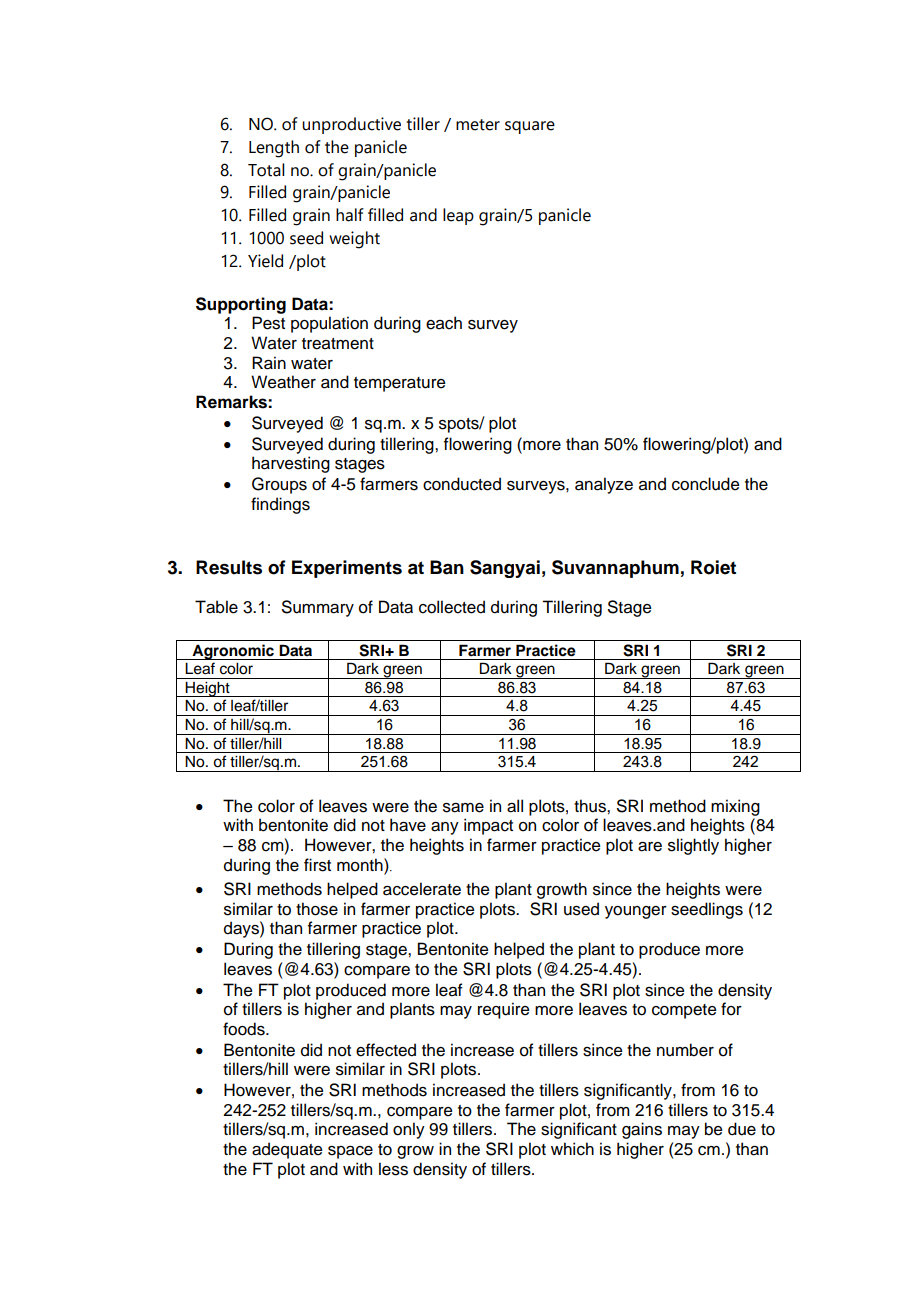 This screenshot has height=1308, width=924. Describe the element at coordinates (452, 607) in the screenshot. I see `collected` at that location.
